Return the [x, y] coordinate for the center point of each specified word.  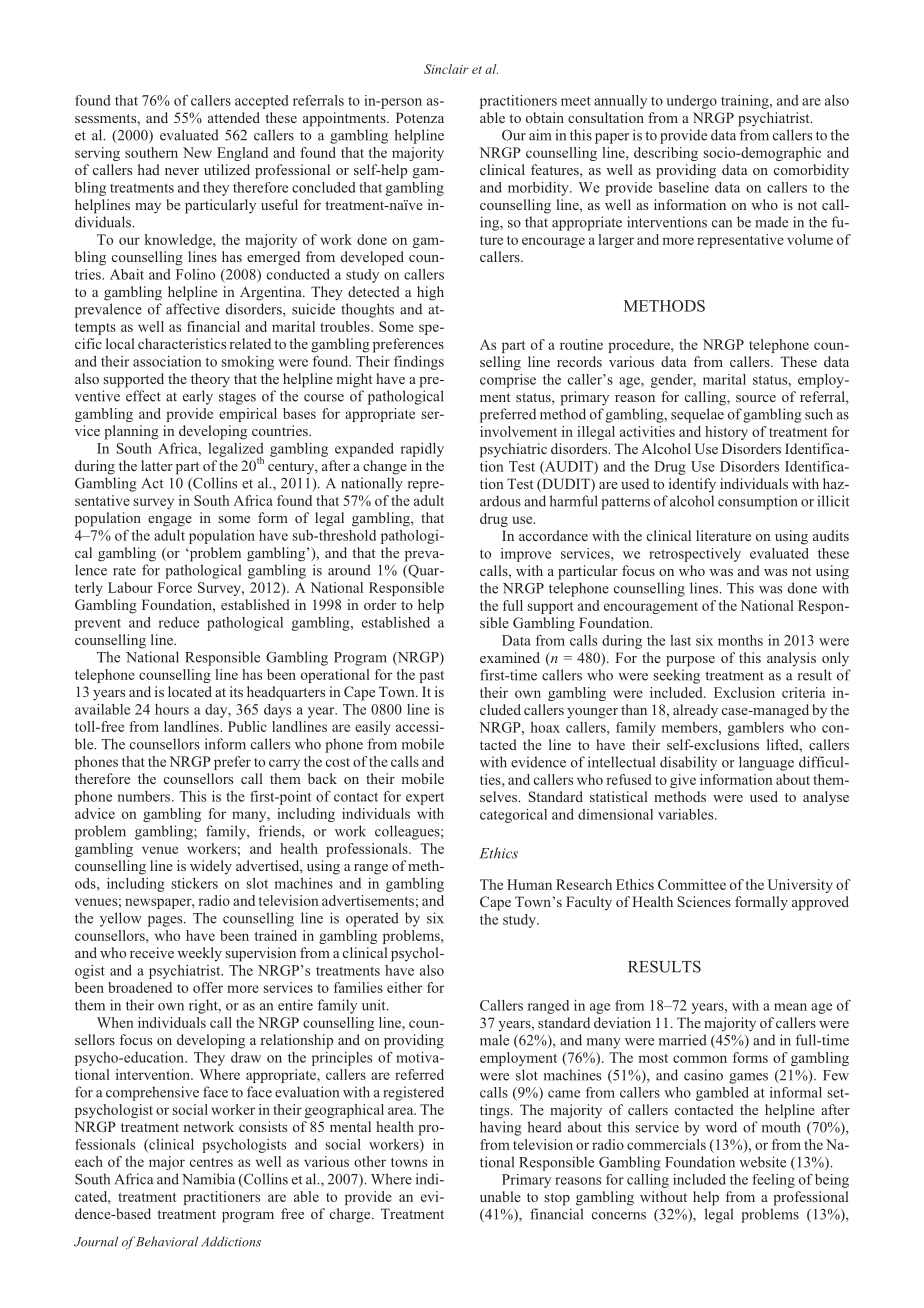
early [198, 397]
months [740, 640]
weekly [199, 954]
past [431, 677]
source [756, 398]
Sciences [704, 901]
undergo [691, 102]
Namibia [208, 1179]
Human [529, 884]
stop [557, 1199]
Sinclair [446, 69]
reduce [179, 622]
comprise [508, 381]
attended [234, 117]
